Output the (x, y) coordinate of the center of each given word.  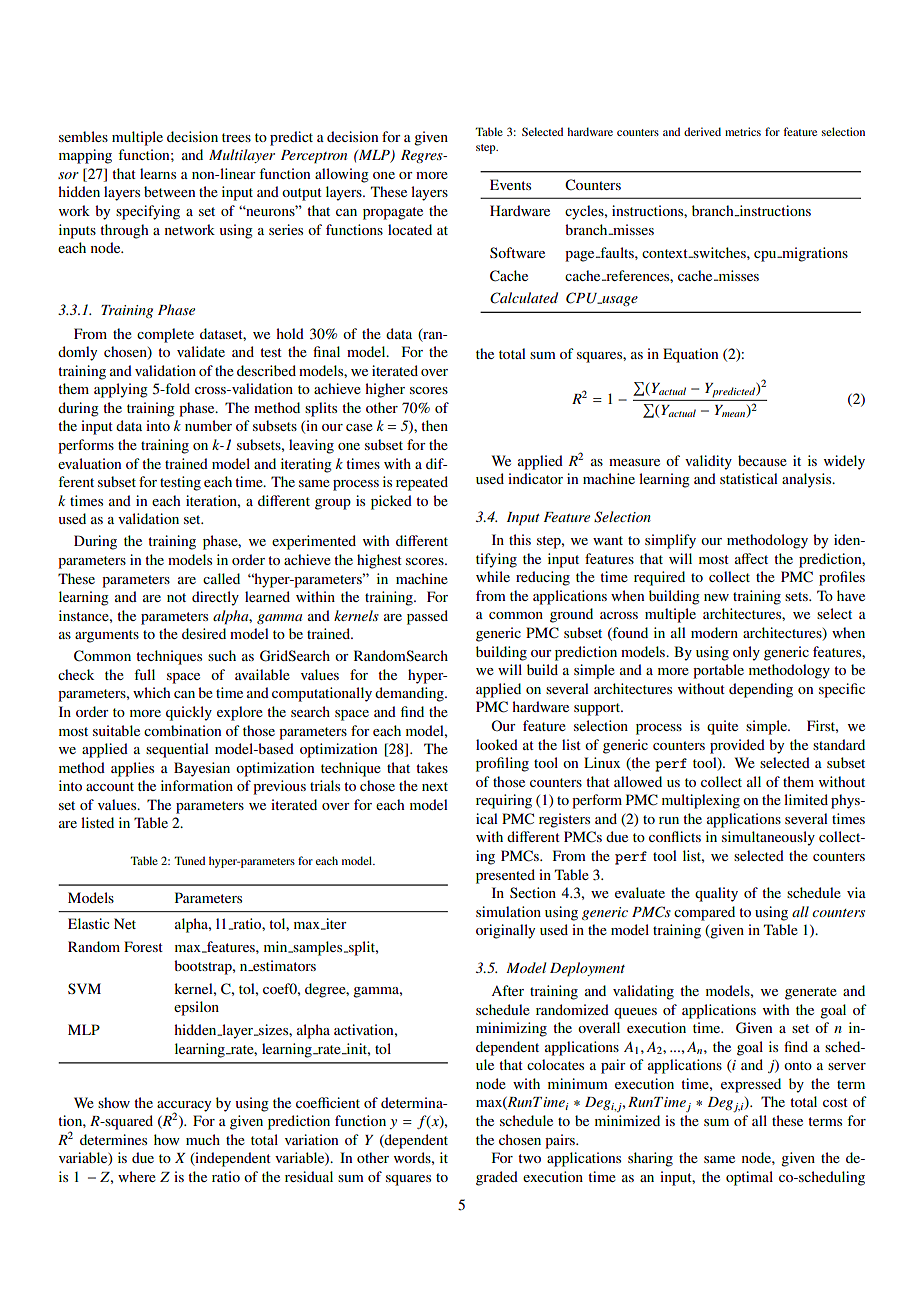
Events (510, 184)
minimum (578, 1083)
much (203, 1139)
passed (427, 617)
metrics (743, 131)
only (746, 653)
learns (158, 173)
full (144, 674)
